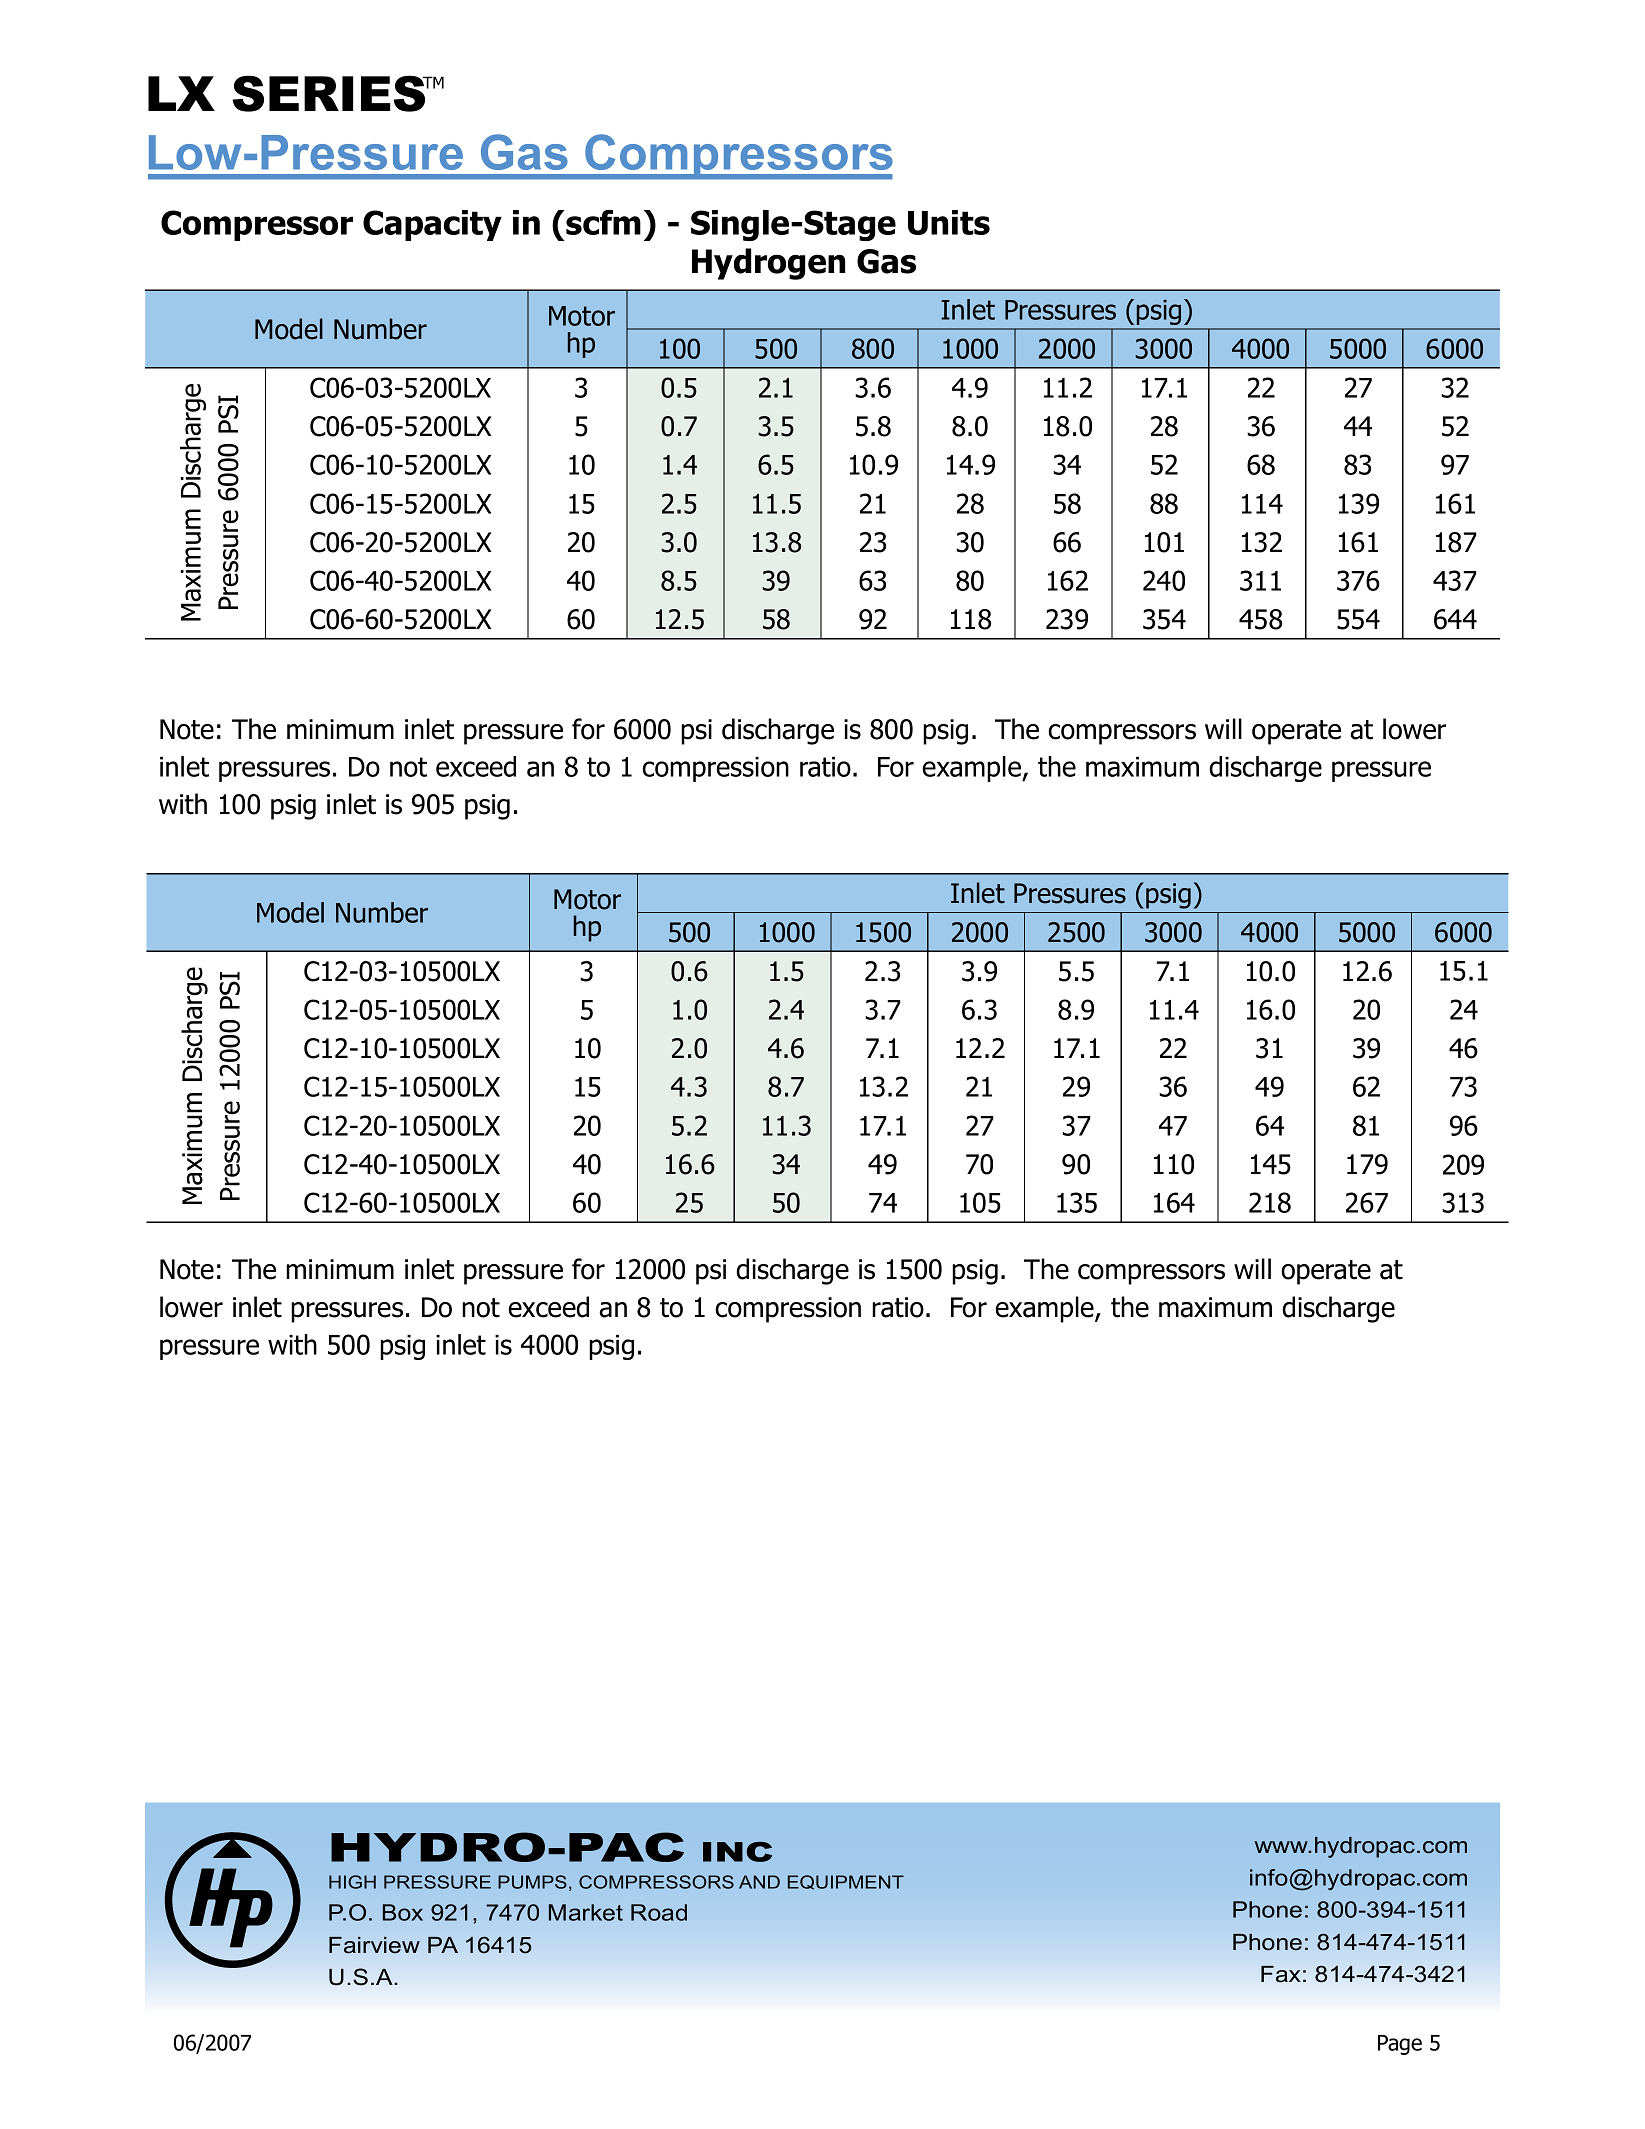 This screenshot has width=1645, height=2129. Describe the element at coordinates (759, 1882) in the screenshot. I see `AND` at that location.
